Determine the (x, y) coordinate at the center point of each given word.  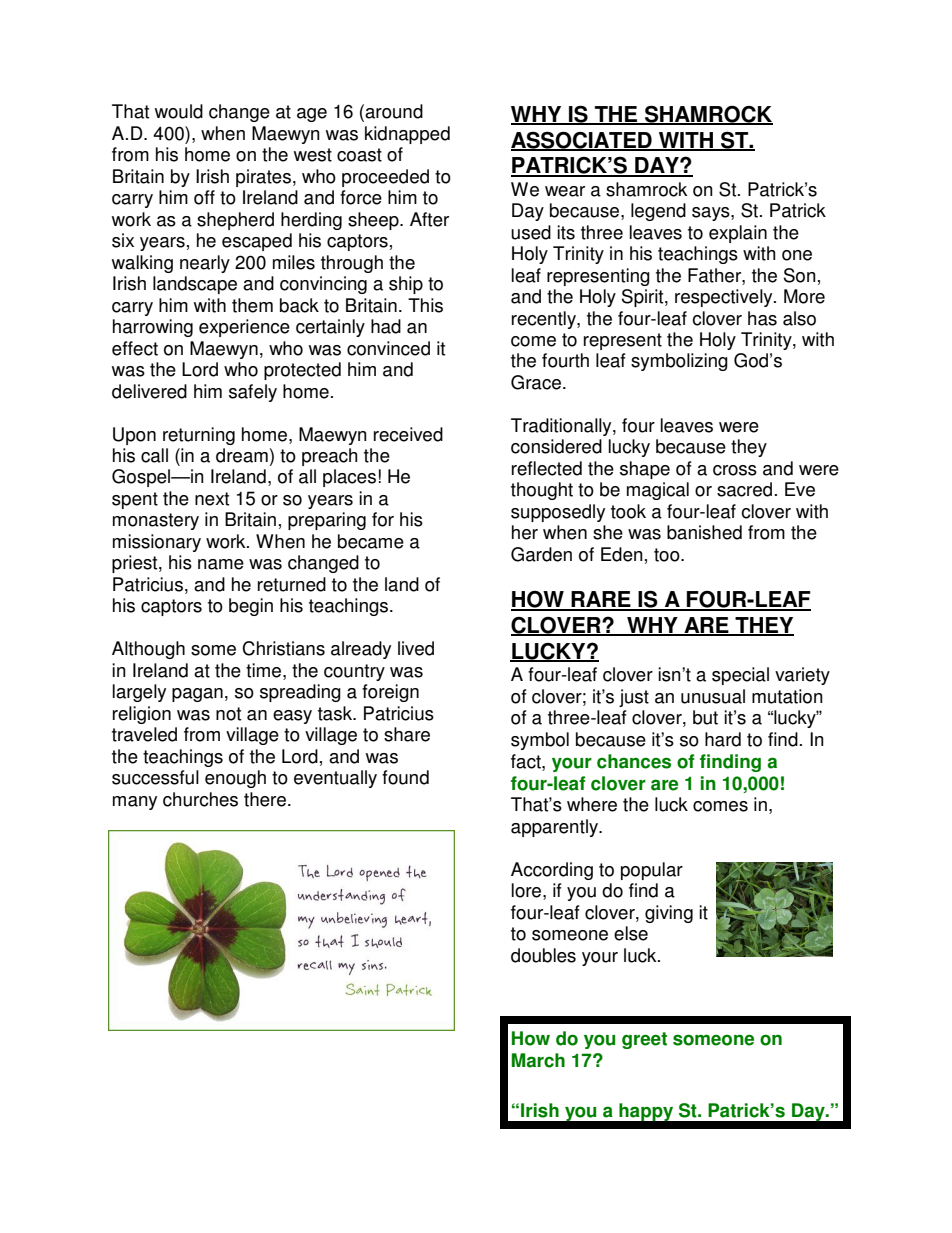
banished (704, 532)
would (179, 111)
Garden (541, 554)
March (538, 1060)
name (221, 564)
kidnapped (407, 135)
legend (658, 212)
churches (200, 799)
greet (644, 1040)
